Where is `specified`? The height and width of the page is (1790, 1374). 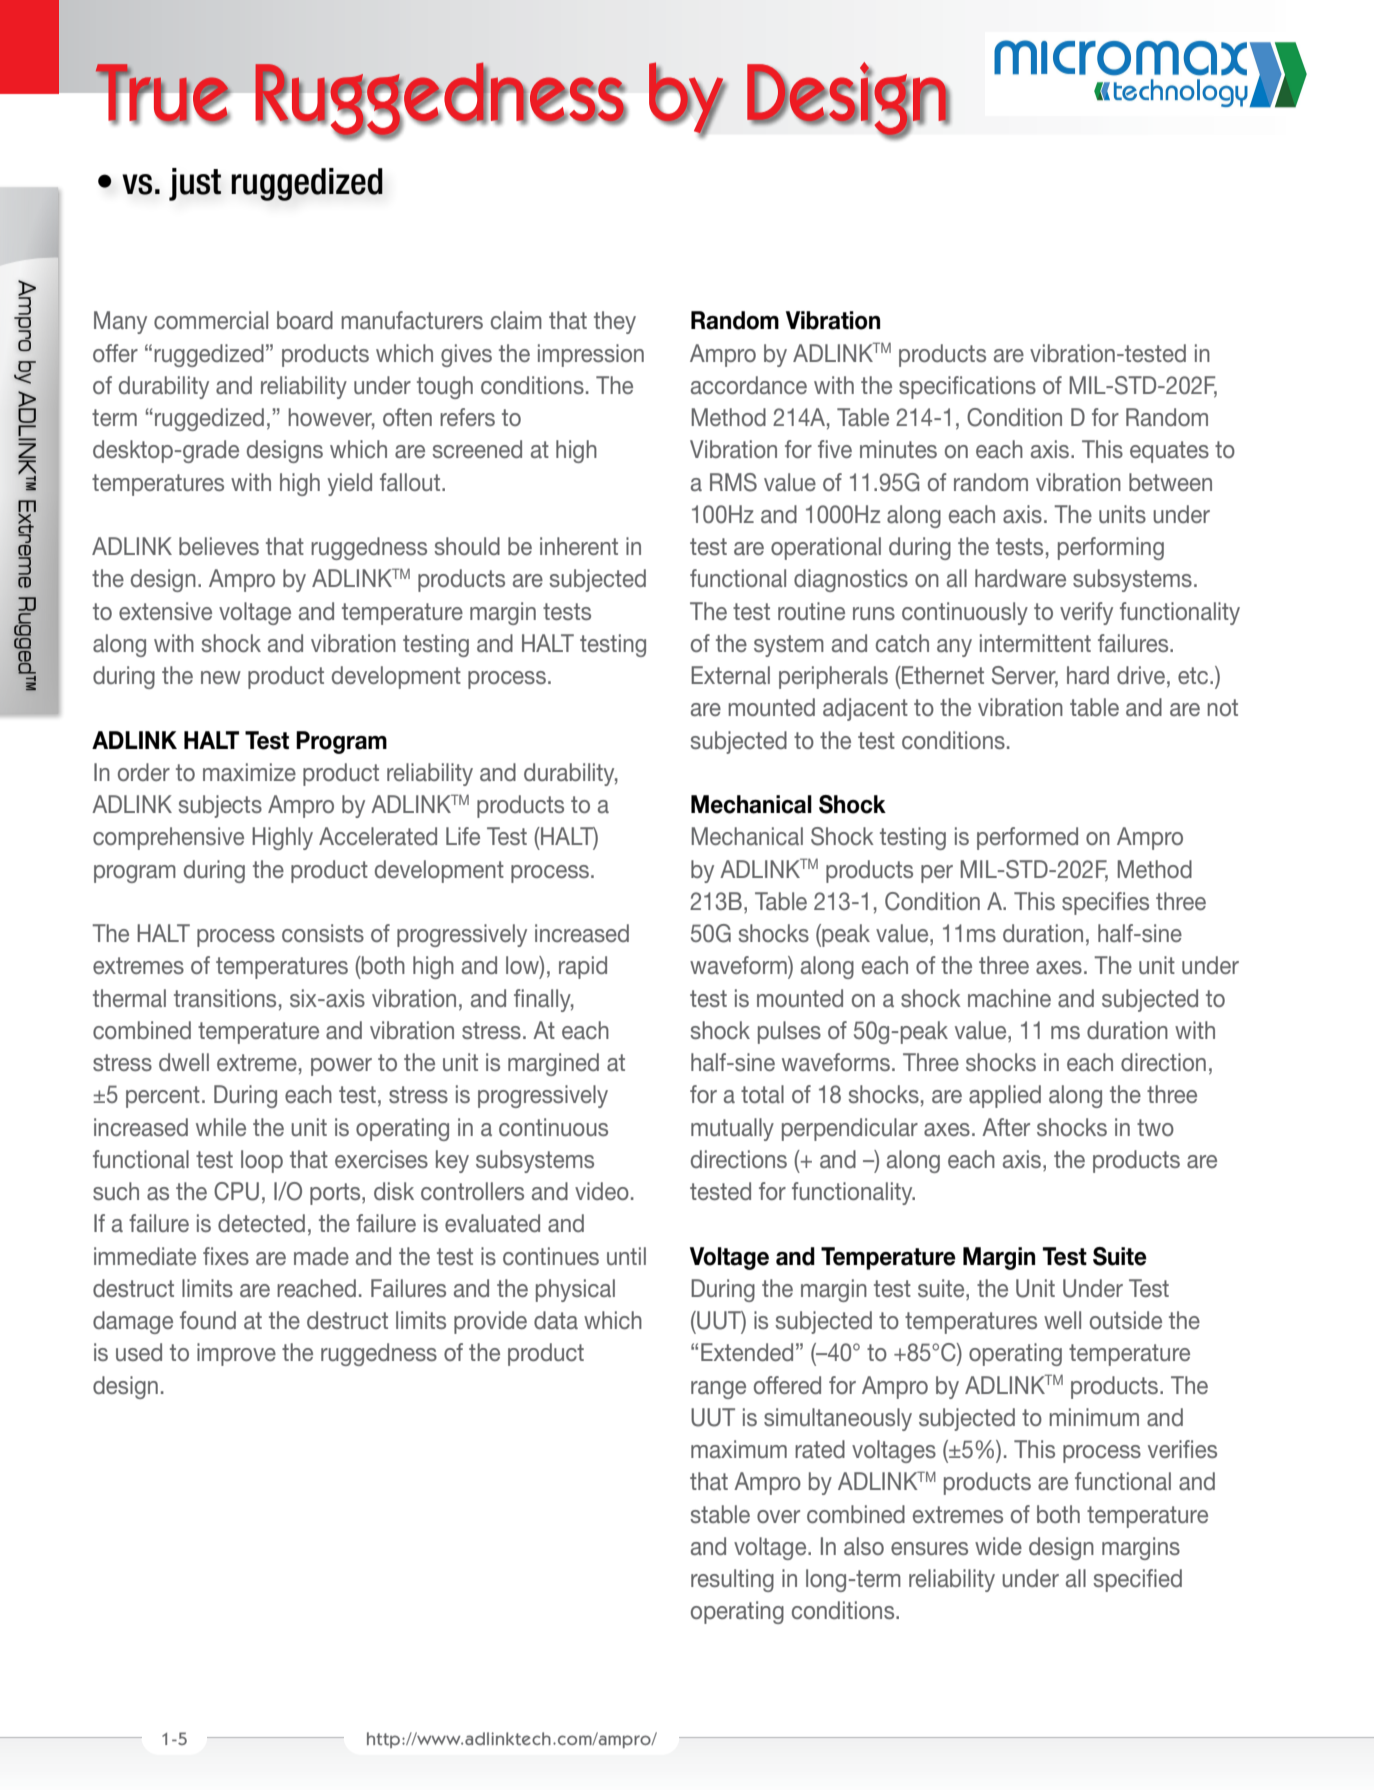
specified is located at coordinates (1137, 1580).
